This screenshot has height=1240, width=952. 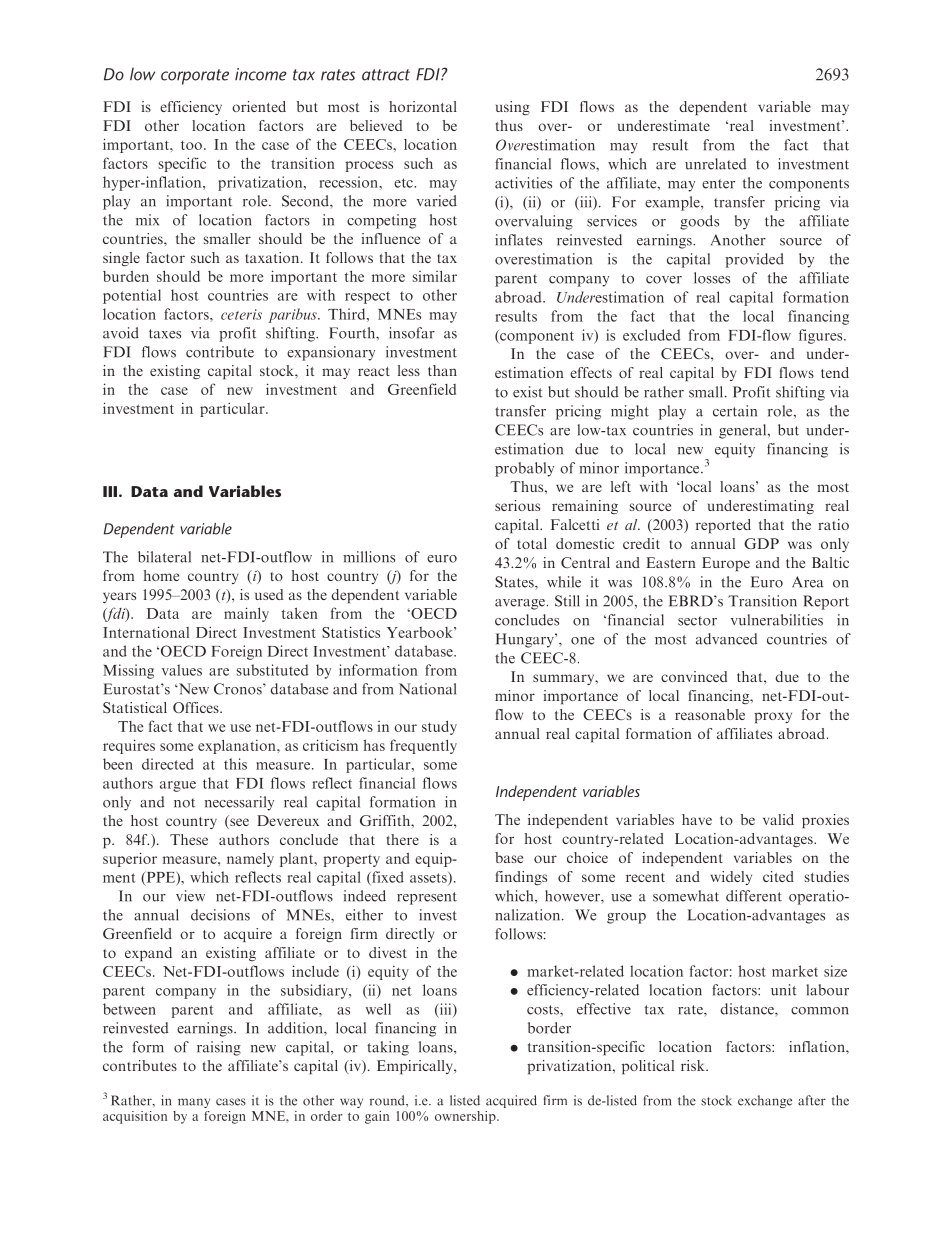 I want to click on figures, so click(x=822, y=336).
